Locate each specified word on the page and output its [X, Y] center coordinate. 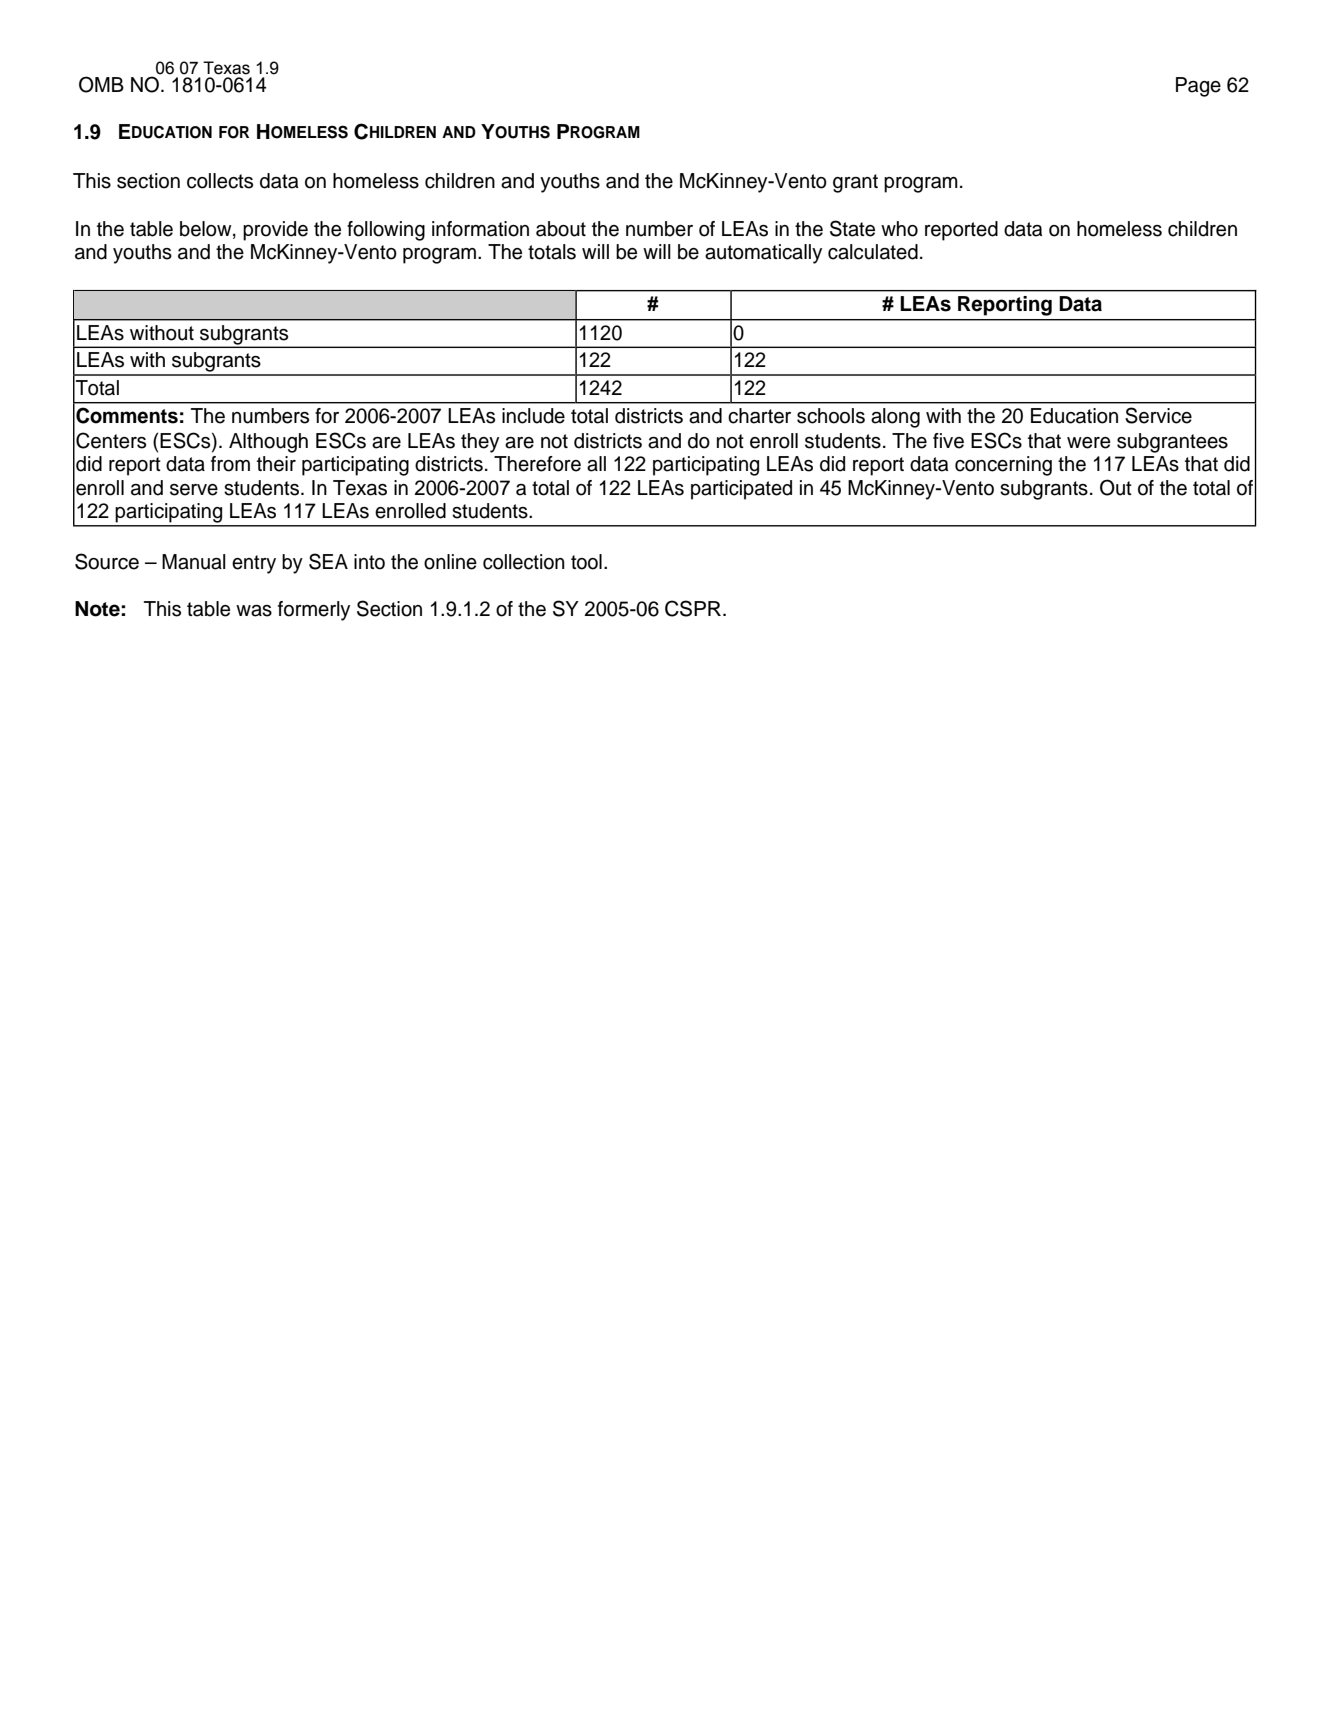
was [254, 611]
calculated [873, 252]
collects [220, 181]
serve [194, 490]
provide [275, 231]
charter [759, 416]
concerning [1003, 466]
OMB [101, 84]
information [480, 229]
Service [1158, 415]
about [561, 229]
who [899, 229]
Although [268, 443]
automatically [763, 254]
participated [741, 490]
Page [1198, 87]
